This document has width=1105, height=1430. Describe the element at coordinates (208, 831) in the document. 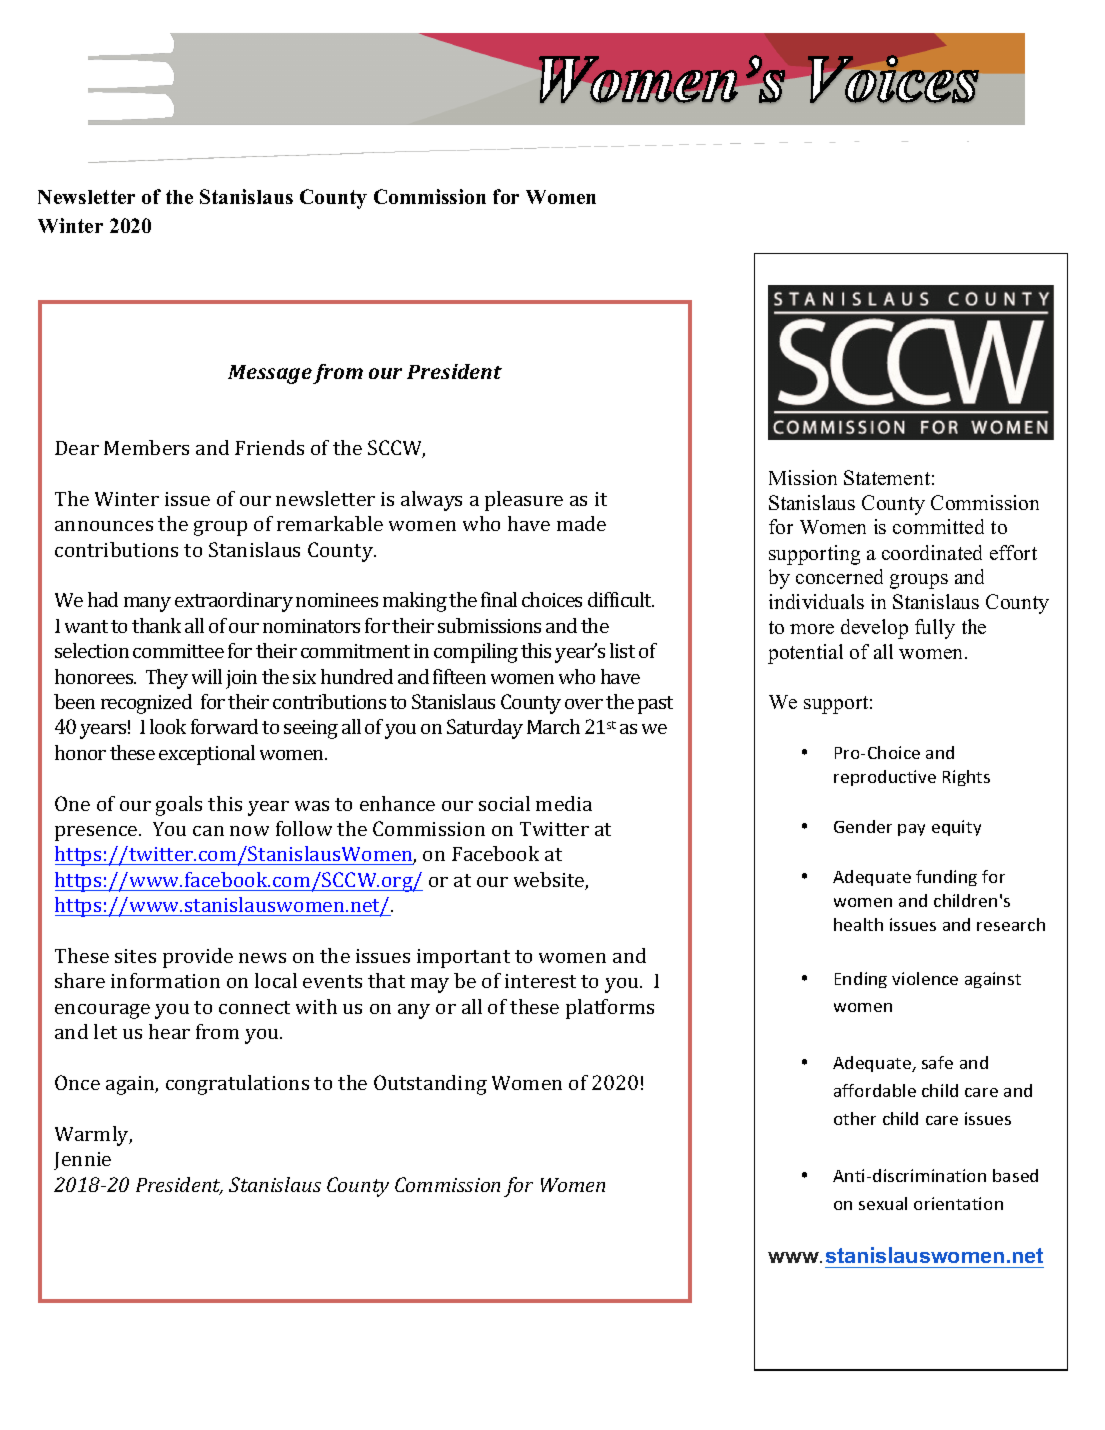

I see `can` at that location.
